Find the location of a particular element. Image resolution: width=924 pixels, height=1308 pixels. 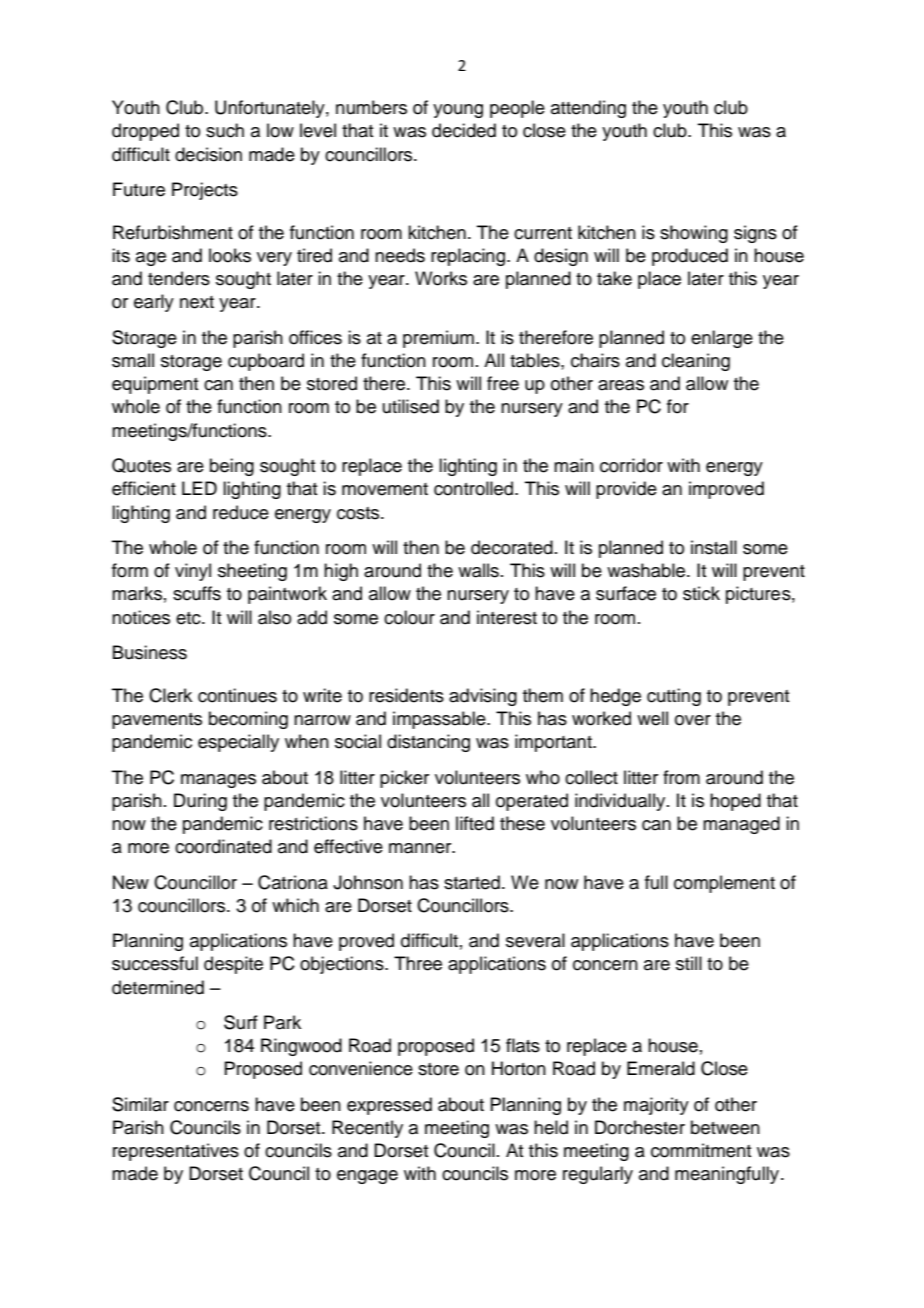

from is located at coordinates (681, 777).
